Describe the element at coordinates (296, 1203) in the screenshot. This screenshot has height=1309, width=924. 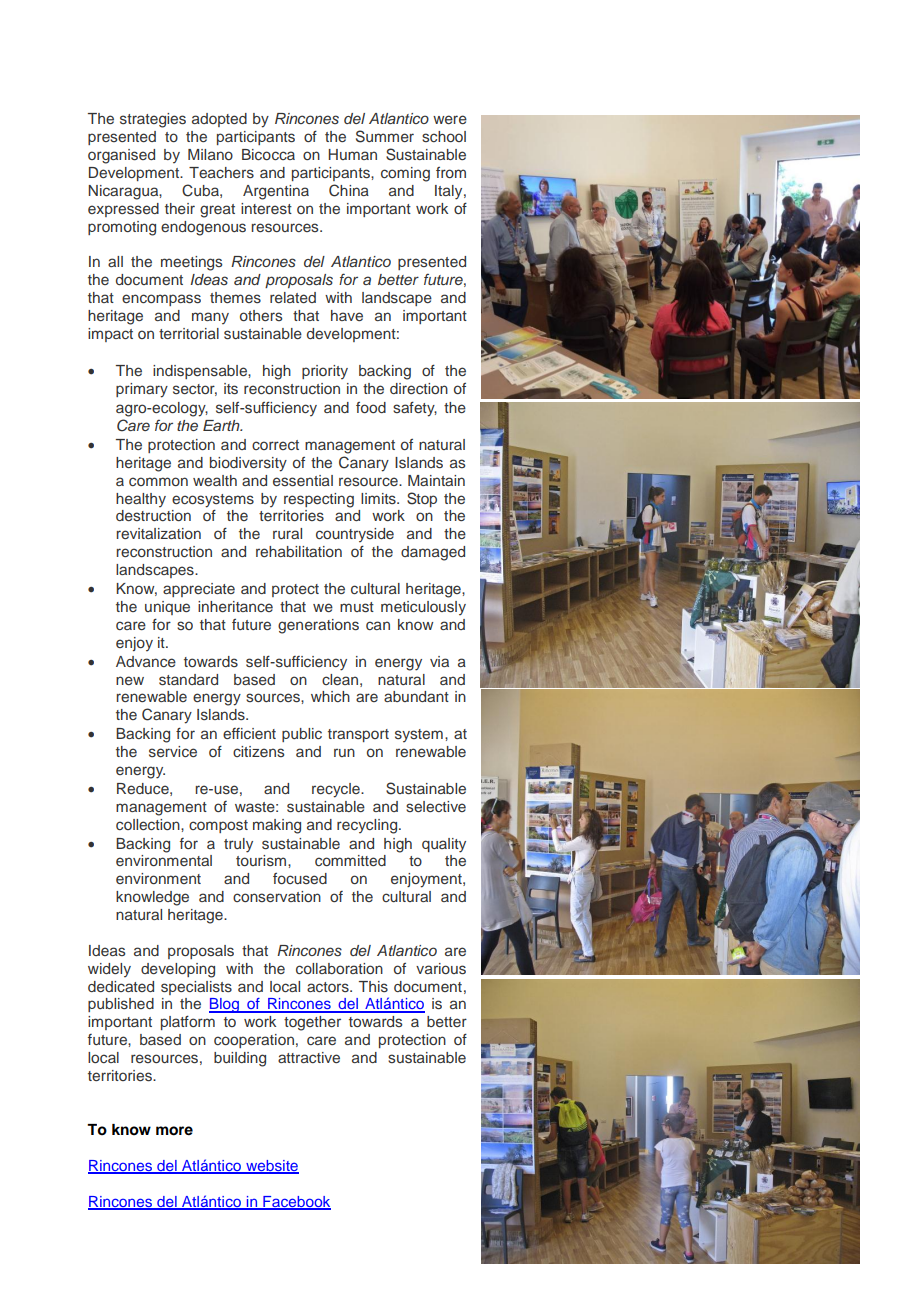
I see `Facebook` at that location.
